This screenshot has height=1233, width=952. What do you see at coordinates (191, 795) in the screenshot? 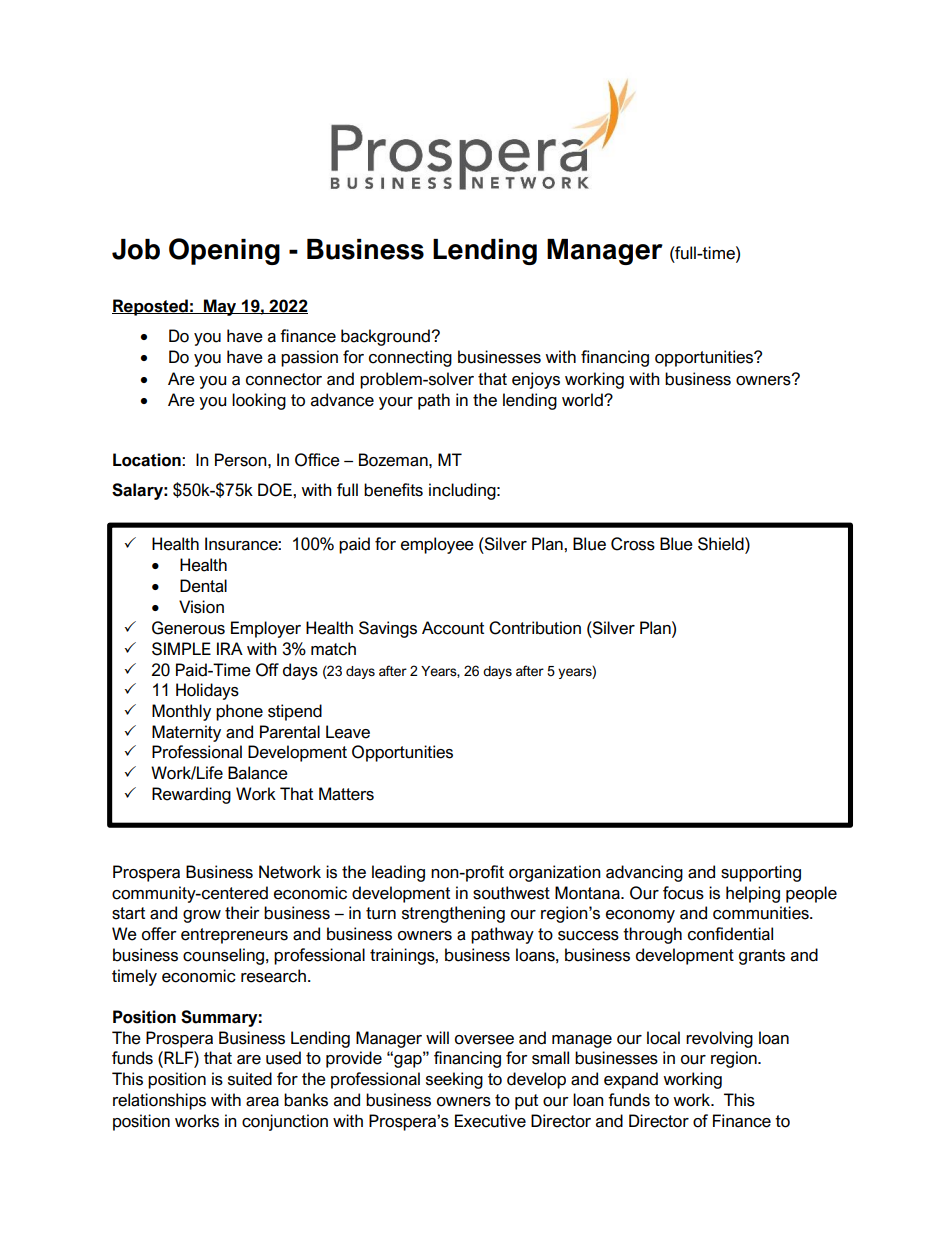
I see `Rewarding` at bounding box center [191, 795].
